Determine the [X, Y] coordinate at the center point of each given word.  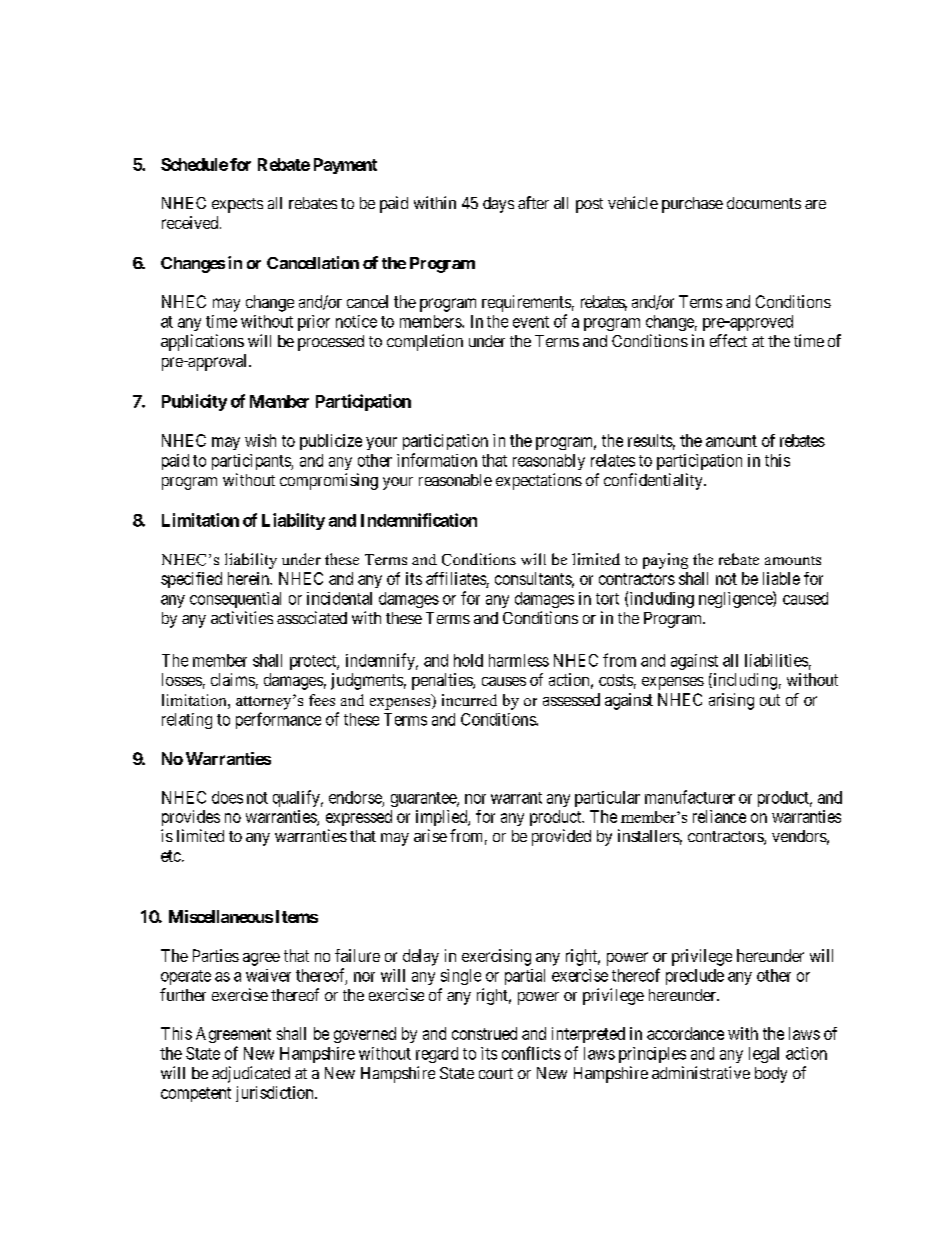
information [437, 460]
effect [728, 340]
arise [430, 835]
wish [260, 440]
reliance [719, 816]
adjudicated [251, 1074]
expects [237, 205]
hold [468, 660]
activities [242, 617]
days [498, 205]
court [496, 1073]
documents [764, 203]
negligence [736, 599]
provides [191, 818]
